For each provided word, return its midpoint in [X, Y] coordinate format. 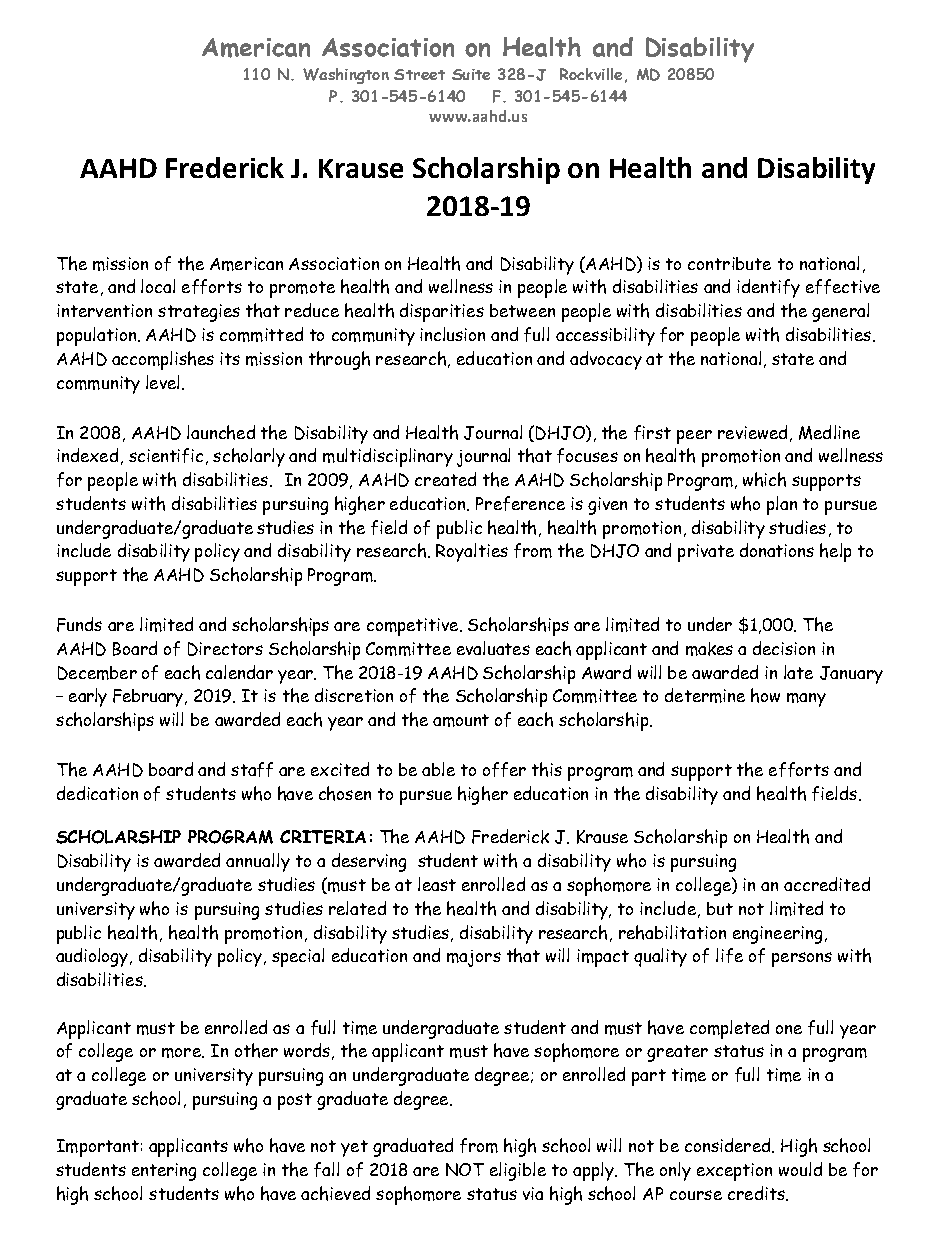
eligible [518, 1171]
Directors [225, 649]
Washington [346, 76]
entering [164, 1172]
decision [784, 648]
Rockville [591, 74]
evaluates [493, 648]
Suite [471, 74]
